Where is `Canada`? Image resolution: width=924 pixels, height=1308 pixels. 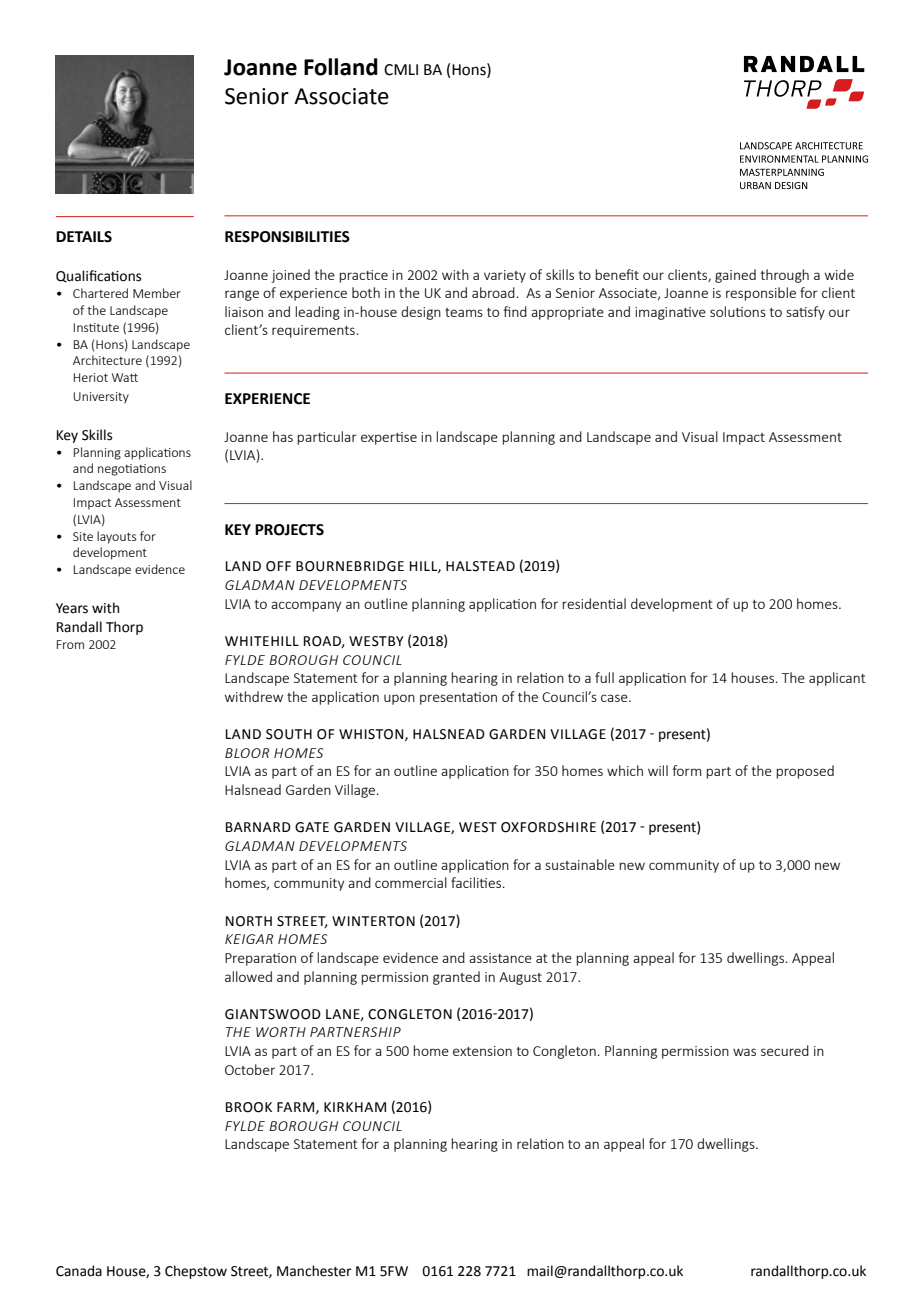 Canada is located at coordinates (79, 1271).
